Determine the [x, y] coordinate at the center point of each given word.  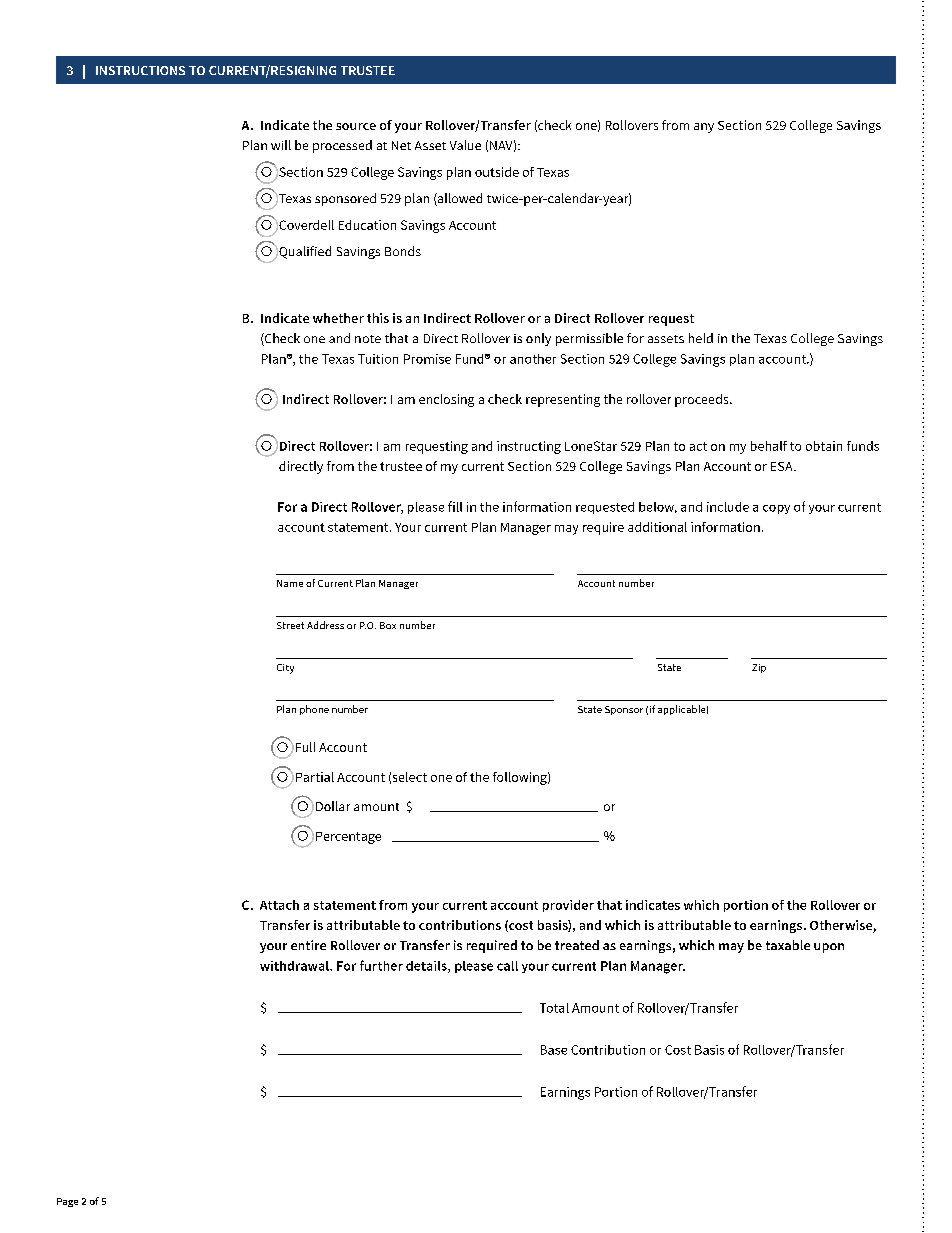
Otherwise [842, 926]
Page [67, 1202]
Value [465, 145]
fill [455, 506]
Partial [315, 777]
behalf [769, 446]
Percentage [348, 838]
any [704, 128]
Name [290, 583]
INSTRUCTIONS [140, 70]
